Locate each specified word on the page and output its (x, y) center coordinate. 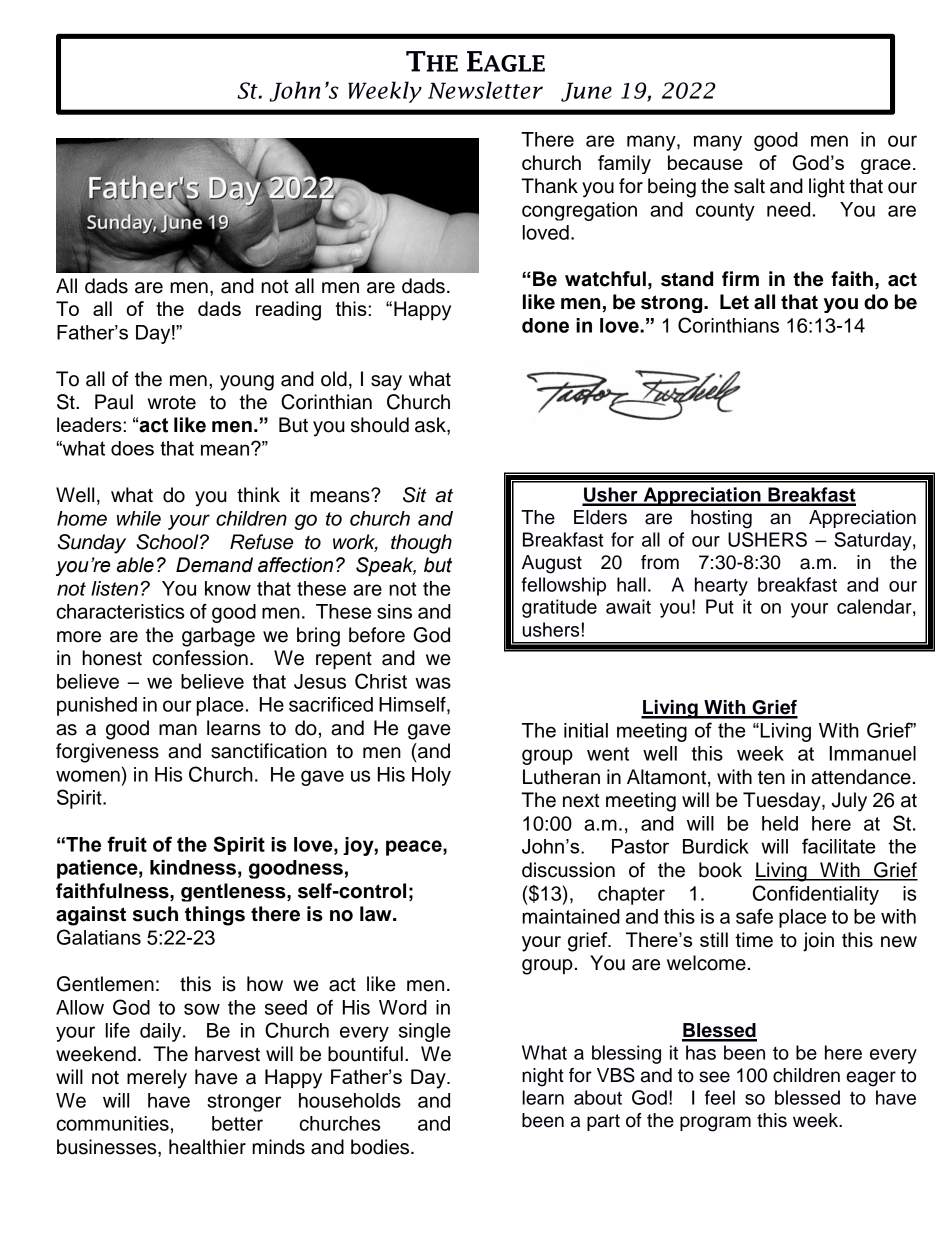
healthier (207, 1147)
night (543, 1077)
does (132, 448)
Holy (431, 776)
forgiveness (107, 753)
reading (288, 311)
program (715, 1124)
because (705, 162)
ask (431, 426)
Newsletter (485, 90)
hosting (721, 519)
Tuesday (783, 802)
